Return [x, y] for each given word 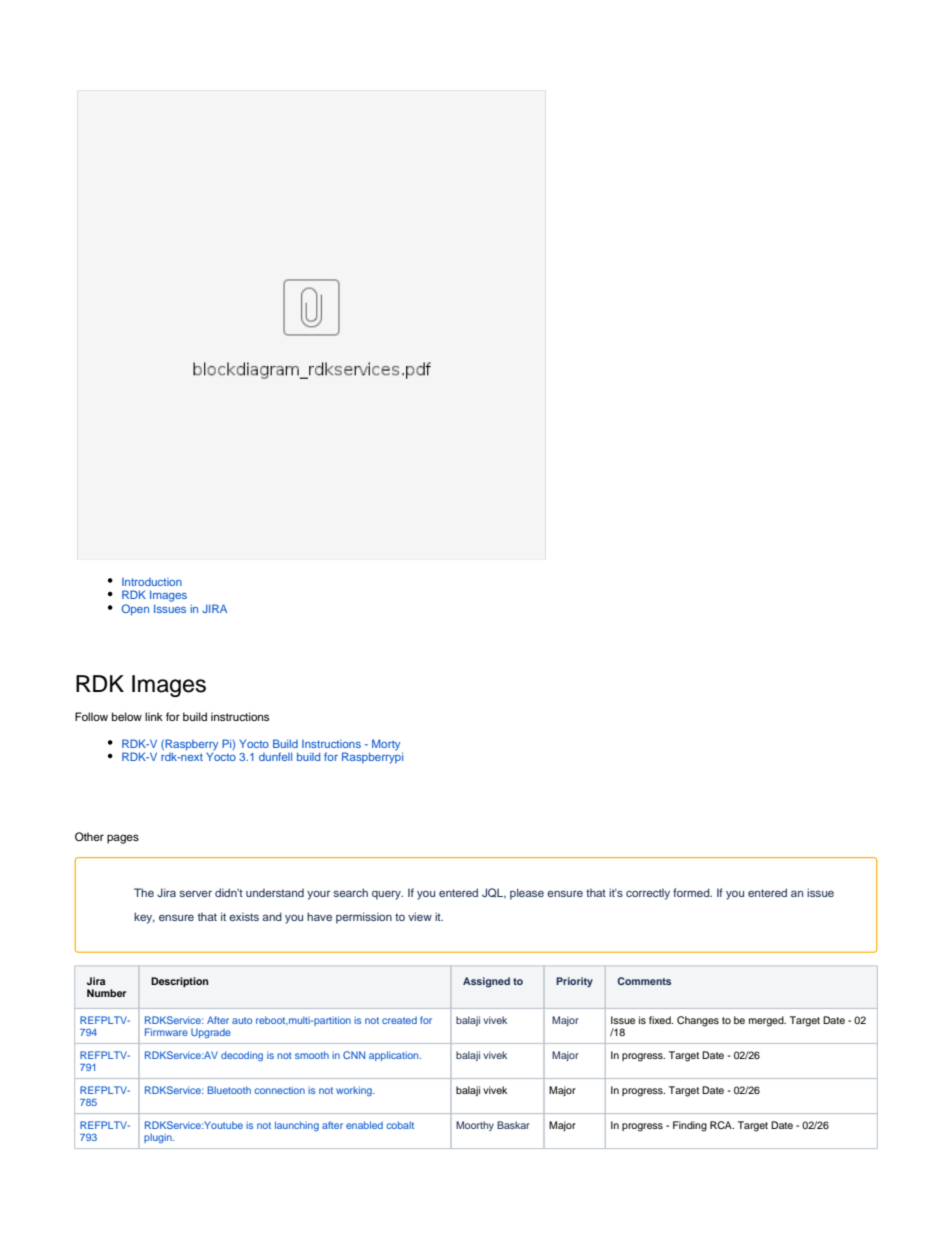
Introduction [152, 582]
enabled [364, 1125]
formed [692, 892]
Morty [387, 746]
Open [135, 610]
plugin [159, 1138]
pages [123, 839]
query [387, 895]
